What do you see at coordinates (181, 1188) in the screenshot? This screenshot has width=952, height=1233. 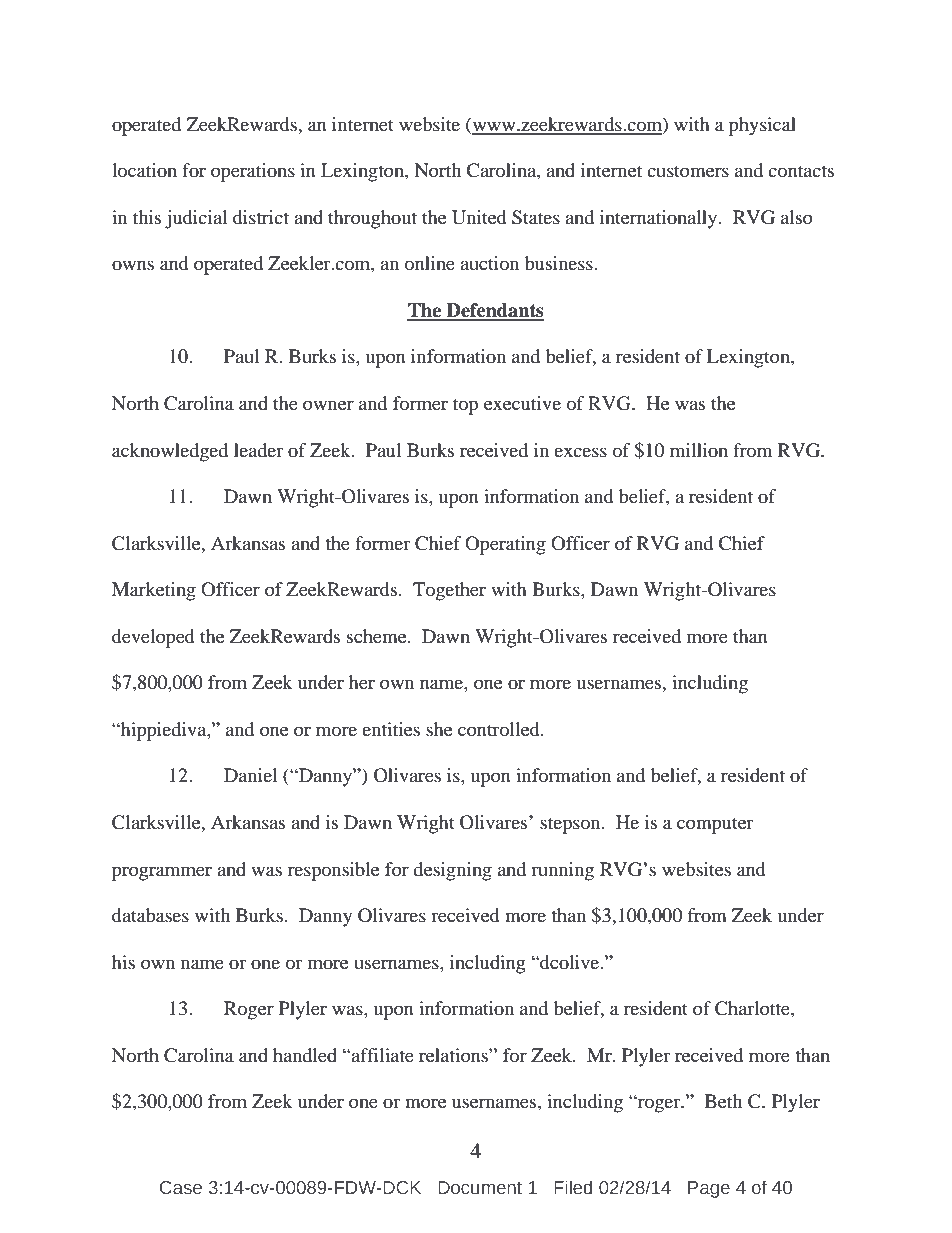 I see `Case` at bounding box center [181, 1188].
